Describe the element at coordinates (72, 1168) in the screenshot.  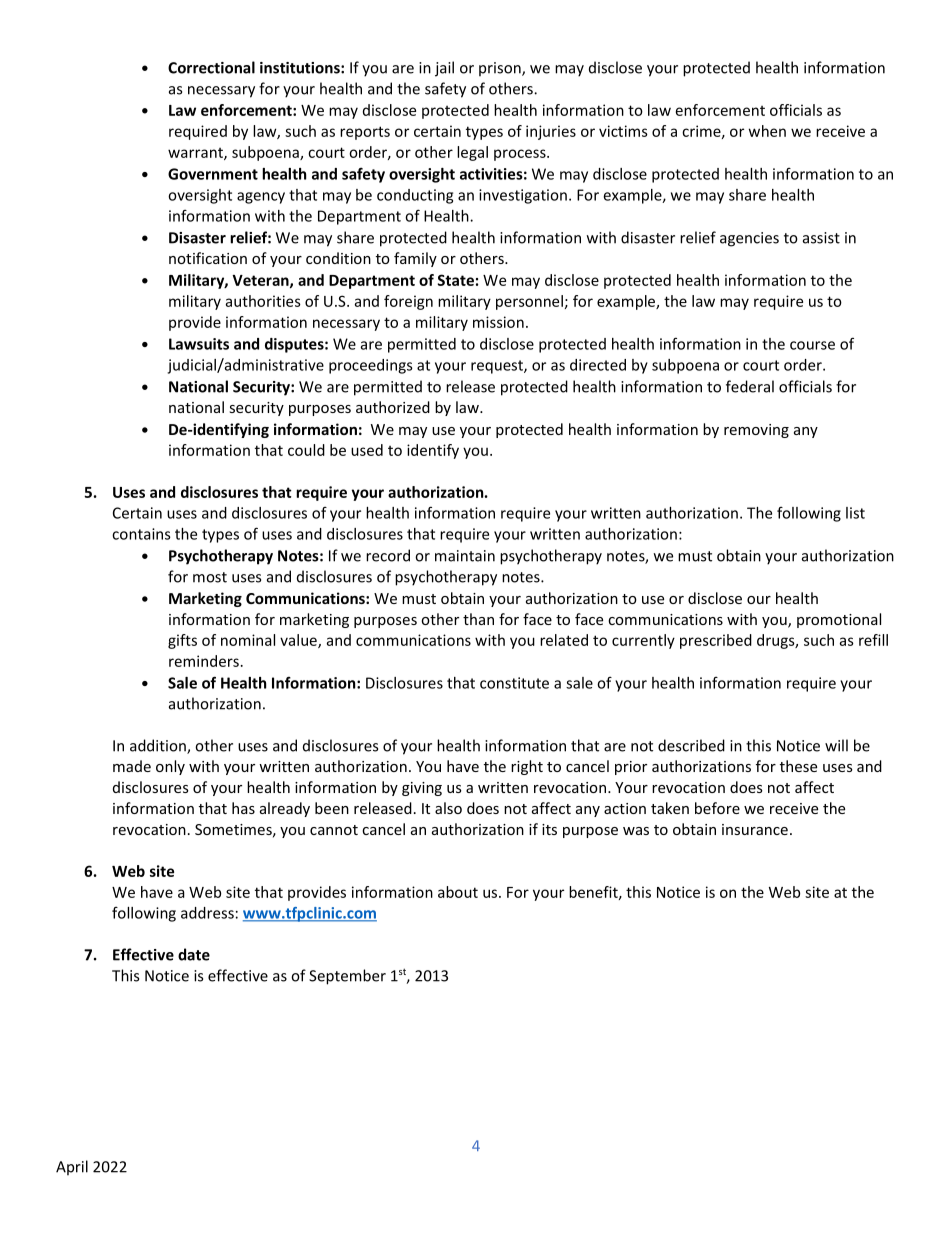
I see `April` at that location.
